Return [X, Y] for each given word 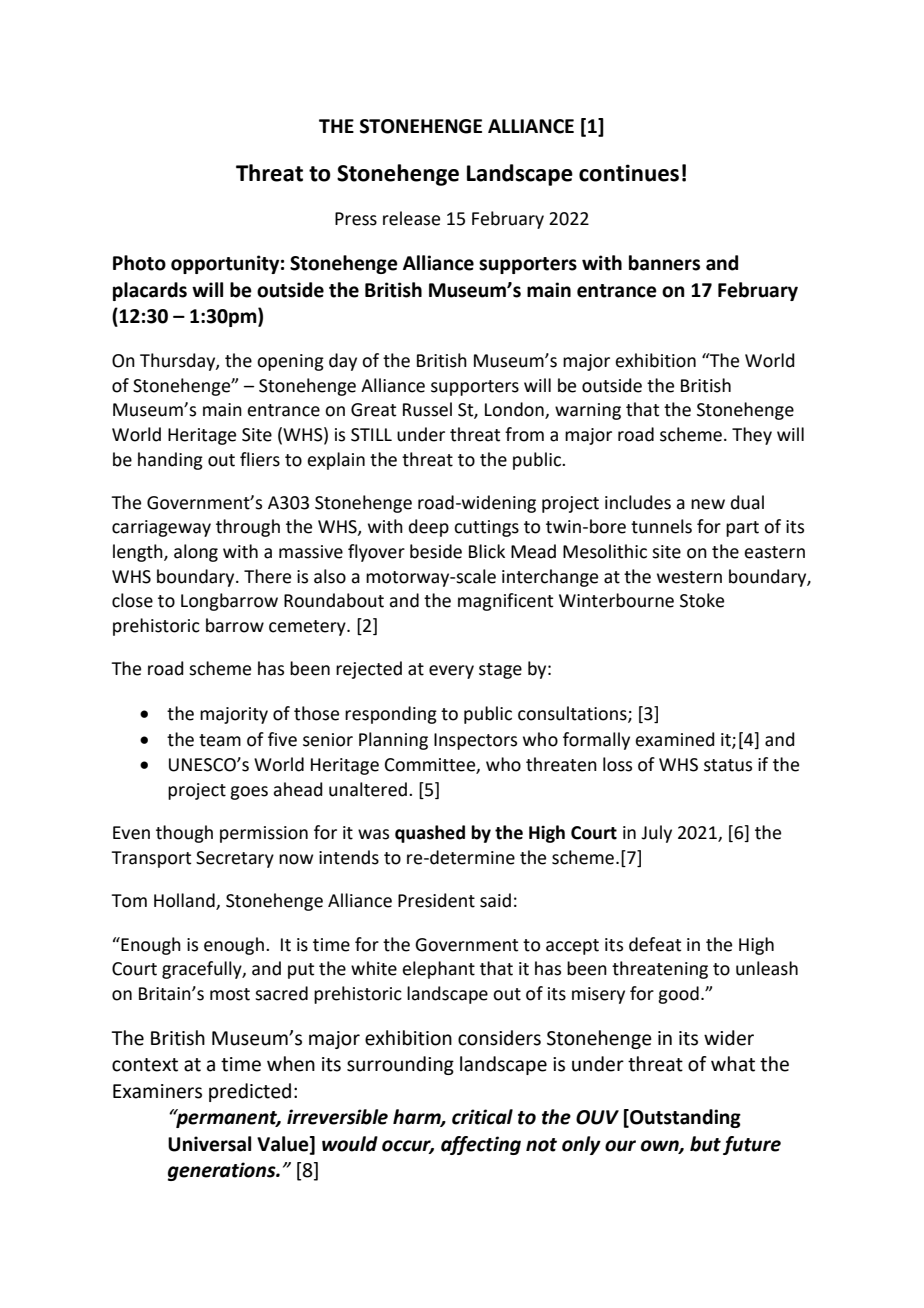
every [451, 672]
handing [170, 461]
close [132, 600]
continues [629, 173]
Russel [427, 409]
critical [482, 1117]
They [752, 436]
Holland [185, 901]
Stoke [702, 600]
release [411, 218]
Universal [209, 1144]
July [656, 834]
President [436, 900]
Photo [139, 263]
